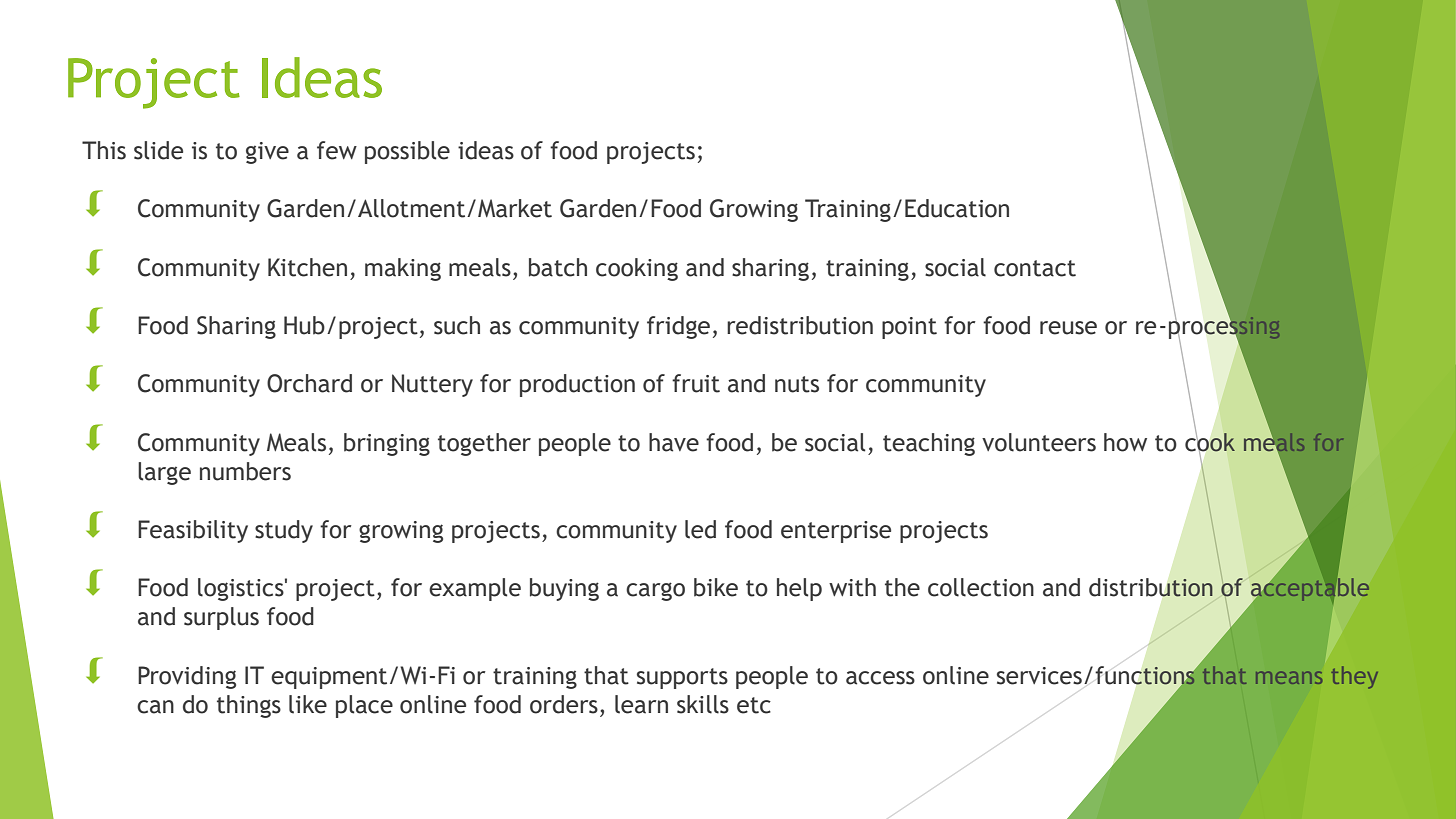 The image size is (1456, 819). Describe the element at coordinates (1035, 268) in the screenshot. I see `contact` at that location.
